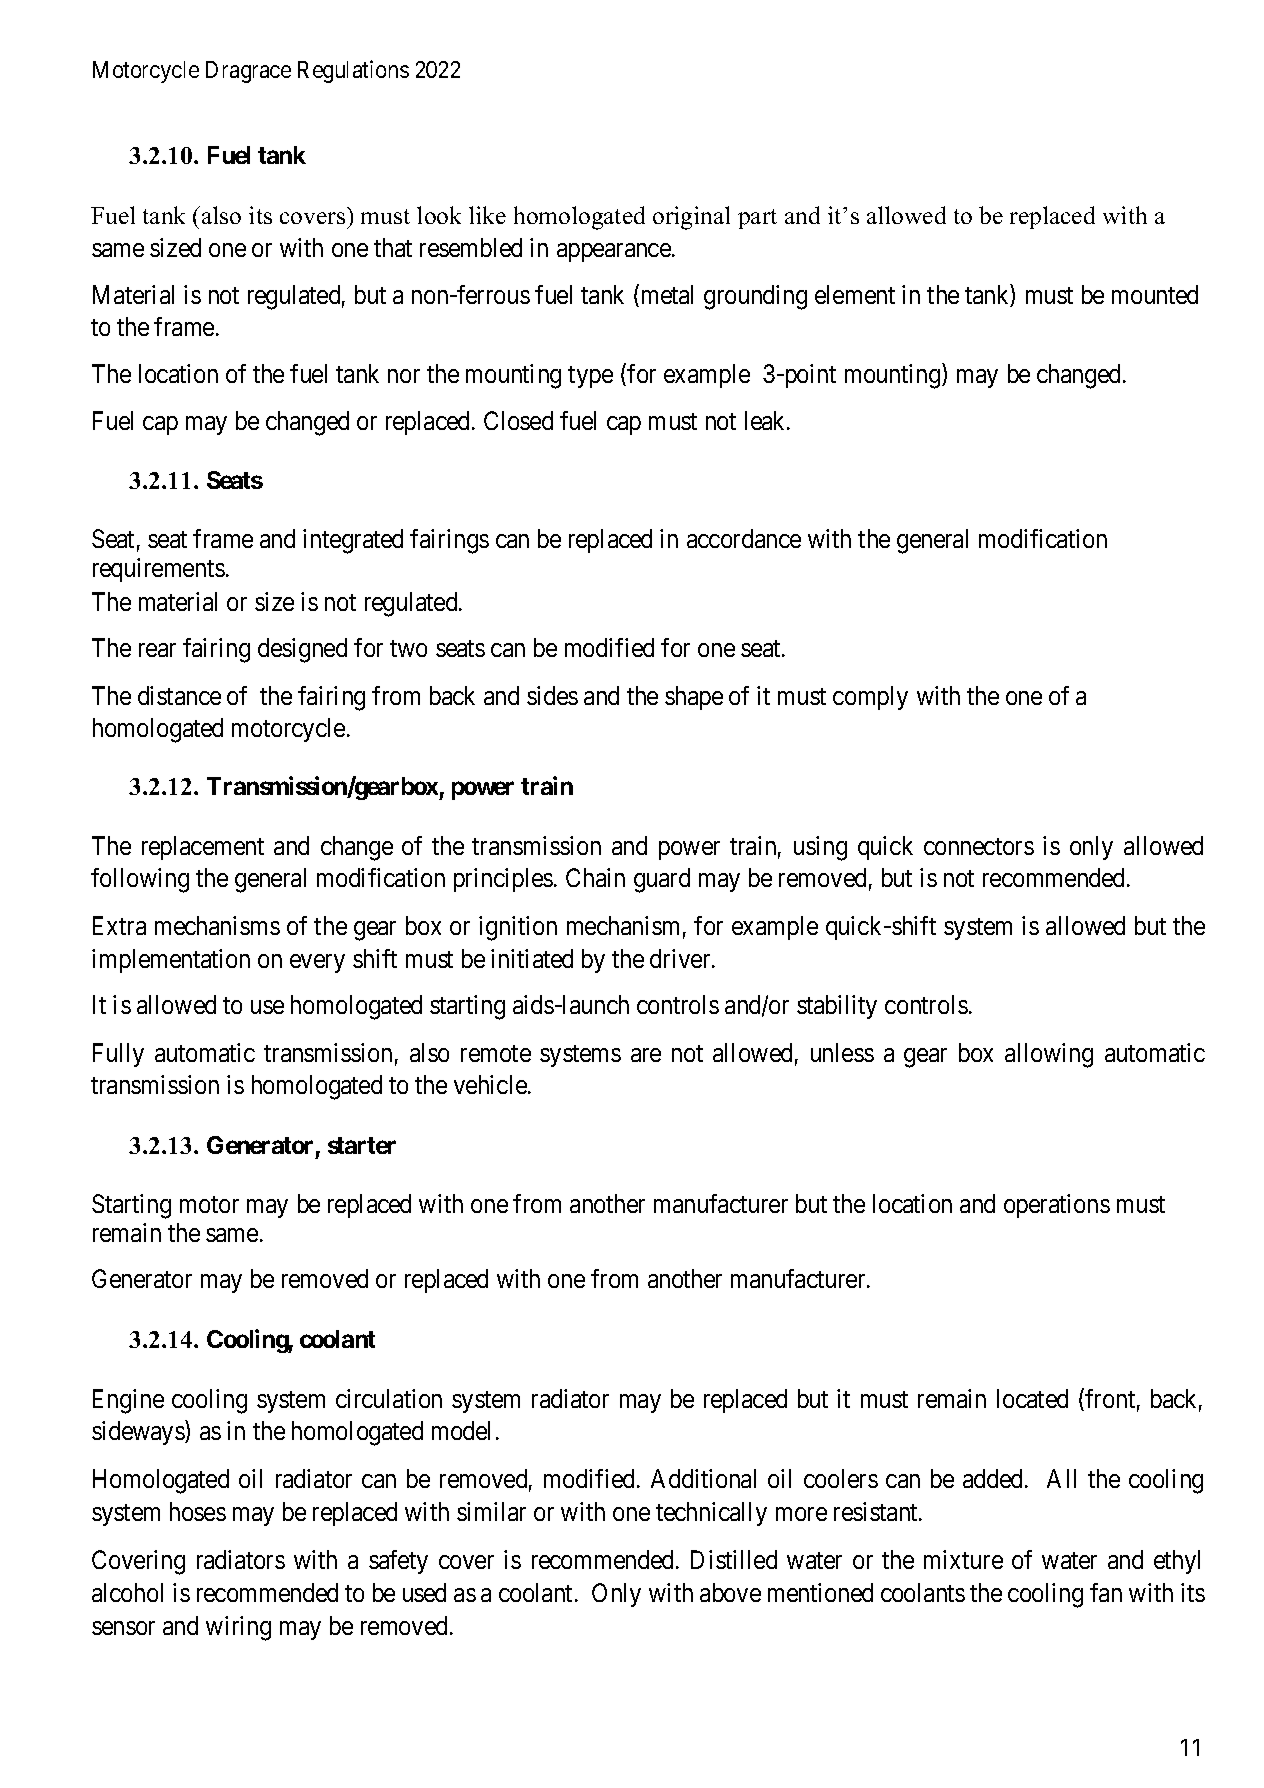  What do you see at coordinates (662, 880) in the screenshot?
I see `guard` at bounding box center [662, 880].
